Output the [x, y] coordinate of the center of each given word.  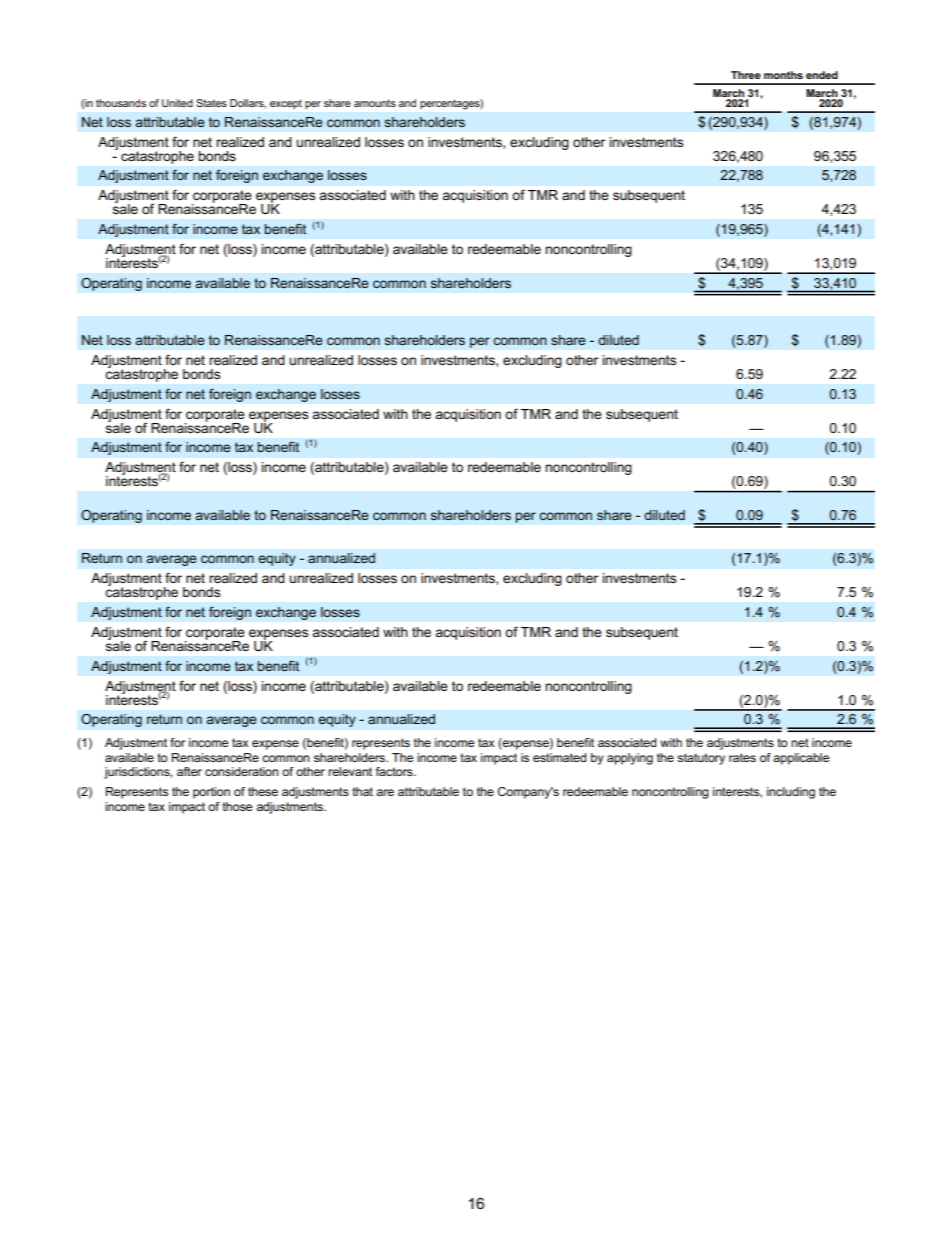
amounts [375, 103]
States [211, 103]
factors [395, 771]
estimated [559, 757]
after [189, 771]
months [783, 75]
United [177, 103]
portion [211, 793]
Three [746, 75]
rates [742, 757]
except [286, 104]
